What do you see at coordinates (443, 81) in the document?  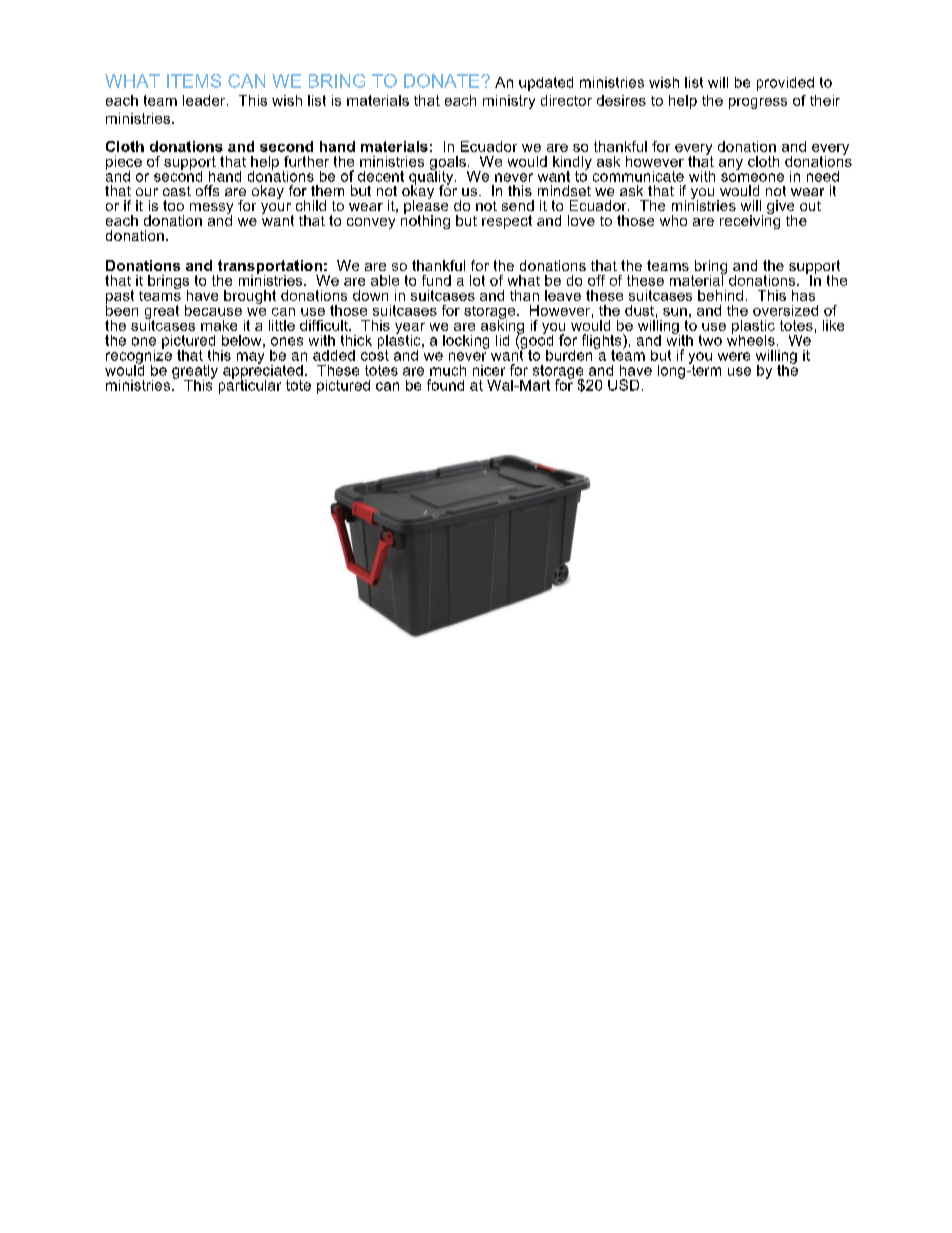 I see `DONATE` at bounding box center [443, 81].
